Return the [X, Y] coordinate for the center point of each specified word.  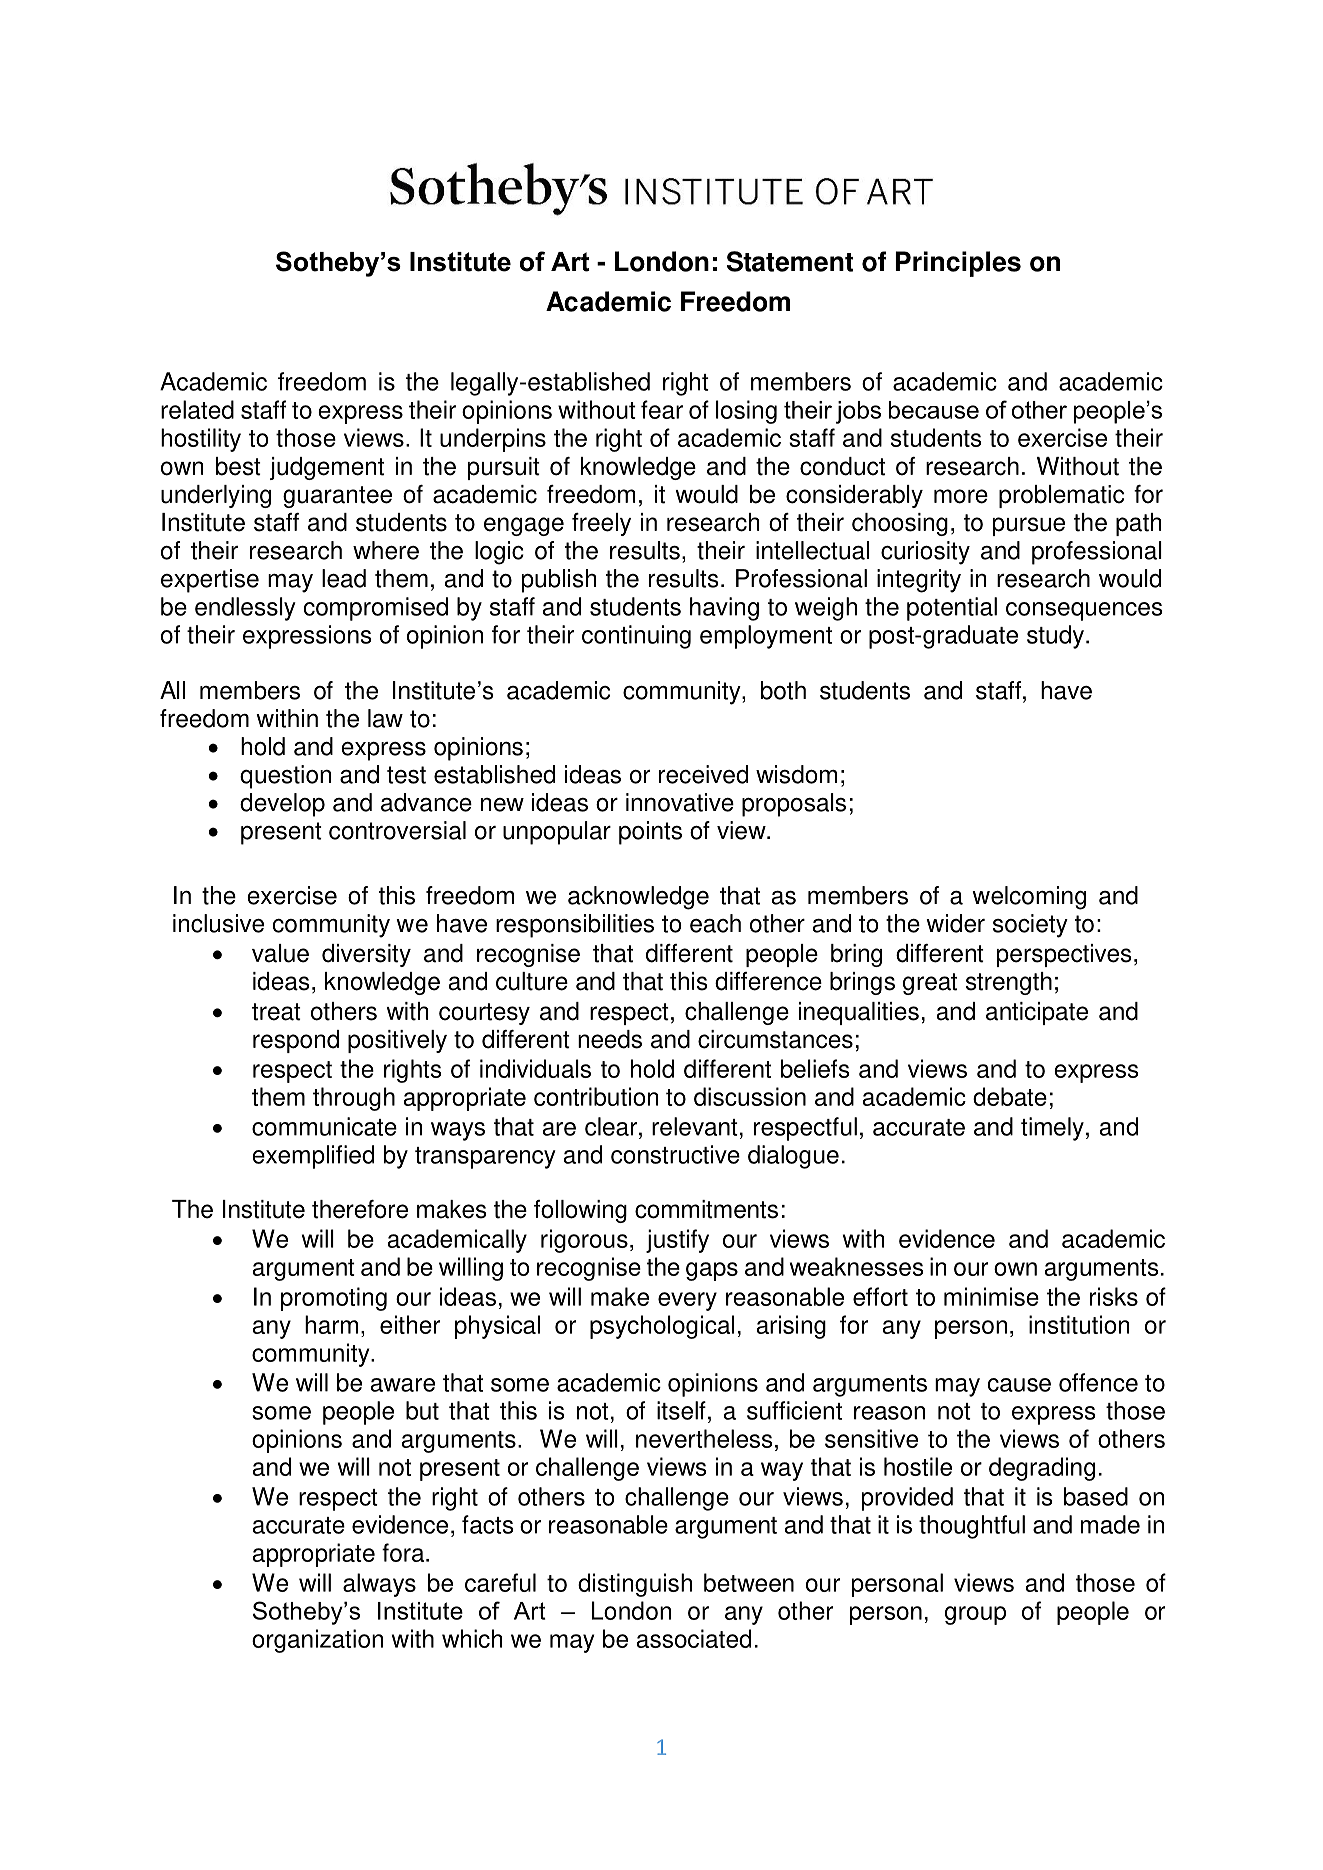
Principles [958, 264]
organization [317, 1641]
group [975, 1615]
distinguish [635, 1585]
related [197, 409]
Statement [790, 261]
